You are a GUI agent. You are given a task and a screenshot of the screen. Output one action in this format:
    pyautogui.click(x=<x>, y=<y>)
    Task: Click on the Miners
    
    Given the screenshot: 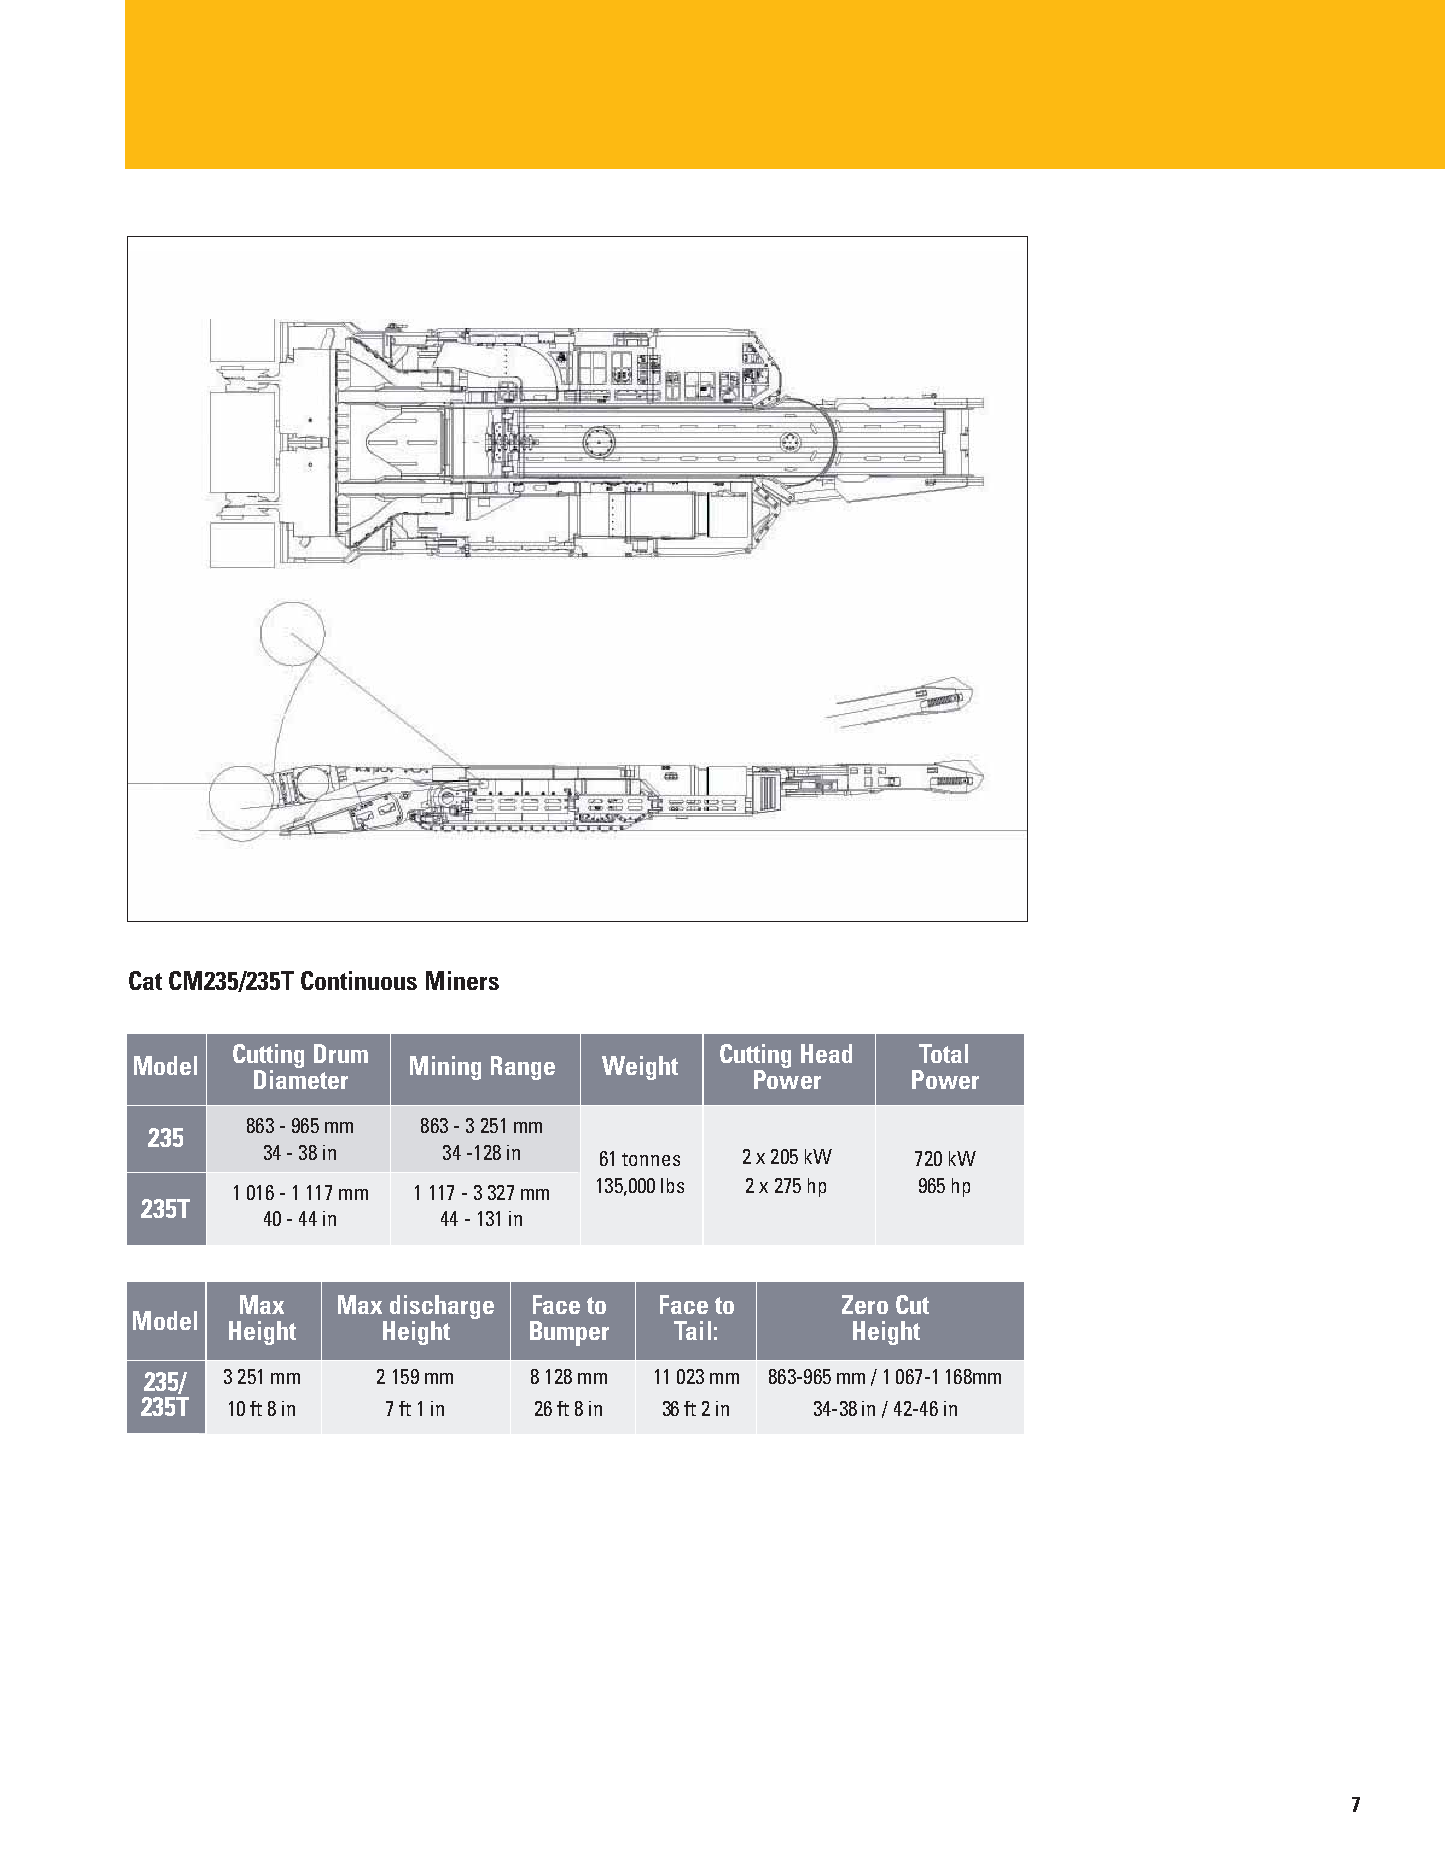 What is the action you would take?
    pyautogui.click(x=462, y=980)
